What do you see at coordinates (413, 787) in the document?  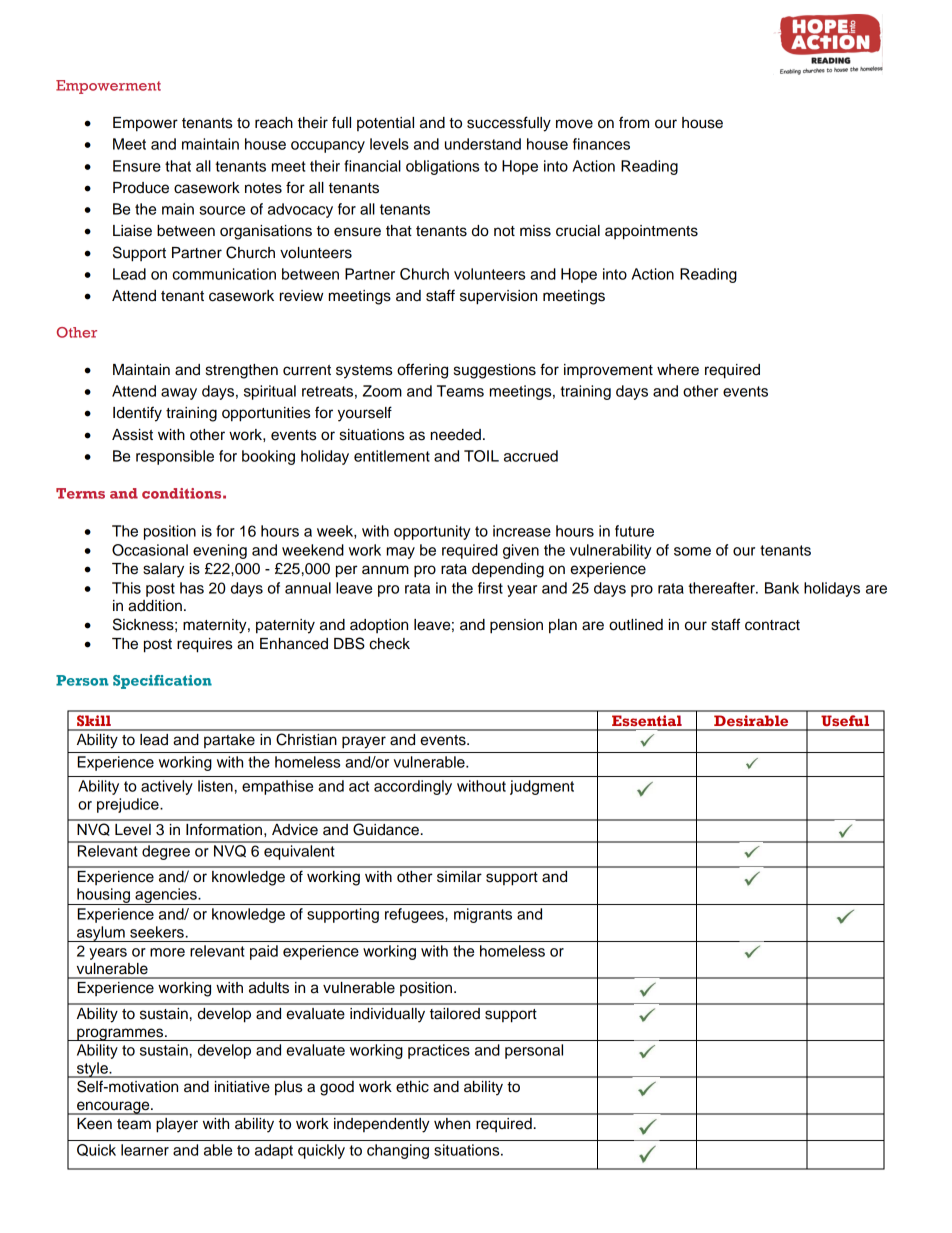 I see `accordingly` at bounding box center [413, 787].
